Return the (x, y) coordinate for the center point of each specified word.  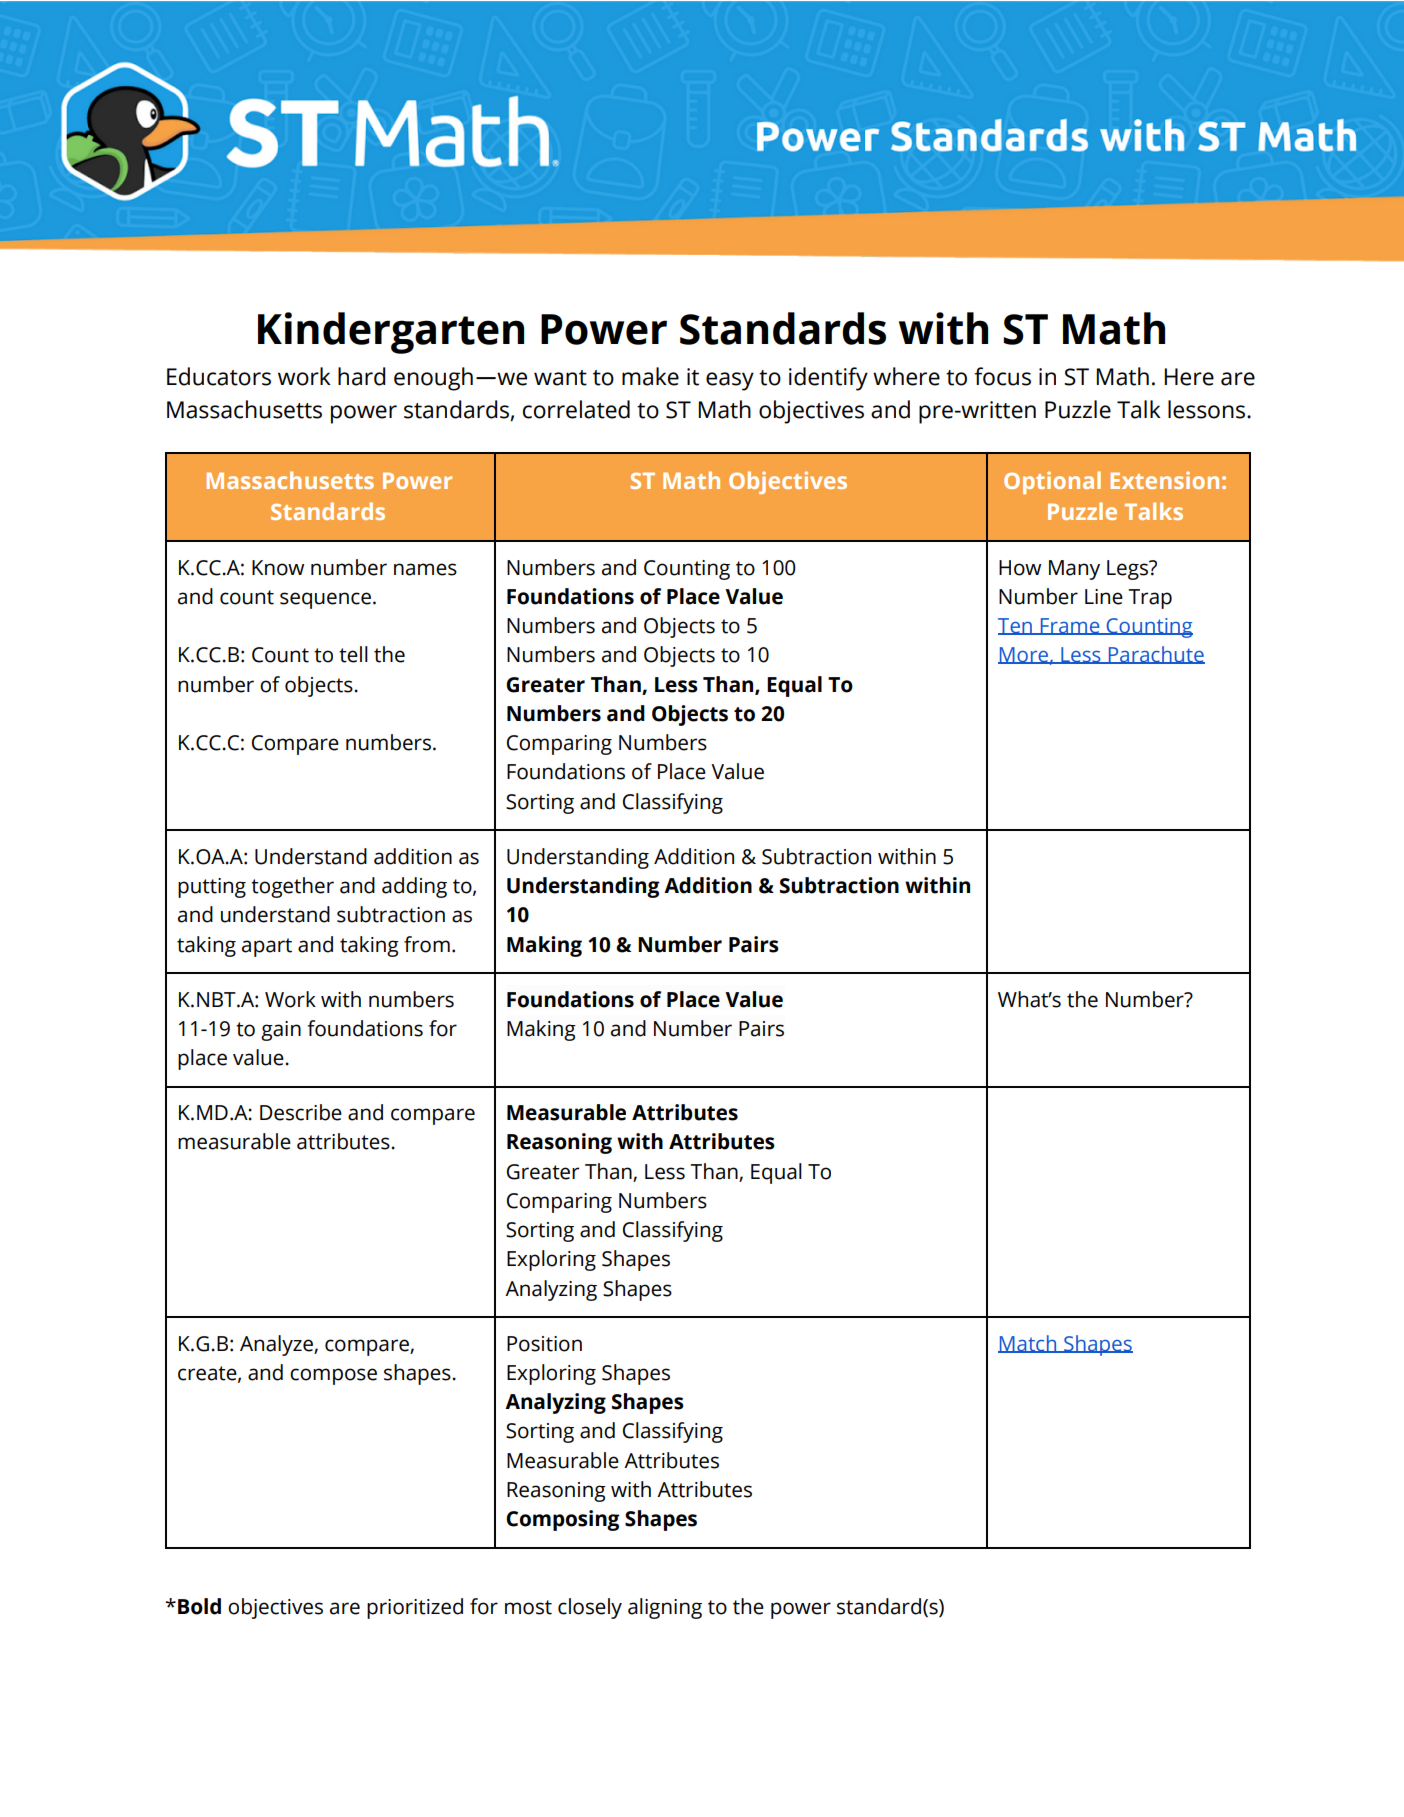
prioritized (415, 1608)
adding (414, 887)
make (650, 376)
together (292, 887)
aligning (665, 1608)
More (1024, 655)
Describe (301, 1112)
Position (544, 1344)
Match (1028, 1344)
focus (1002, 376)
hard (362, 376)
